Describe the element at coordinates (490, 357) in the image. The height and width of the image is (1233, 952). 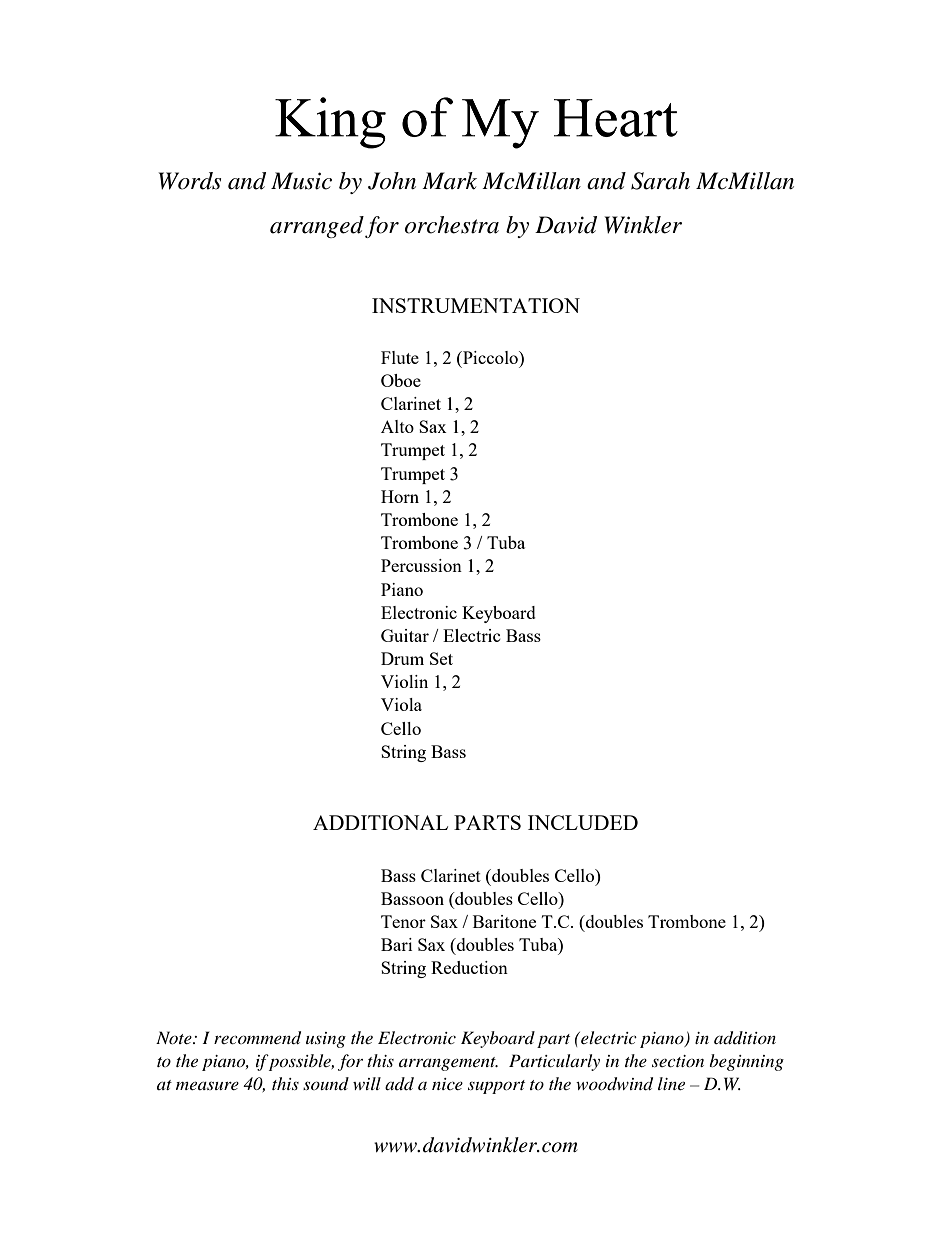
I see `Piccolo` at that location.
